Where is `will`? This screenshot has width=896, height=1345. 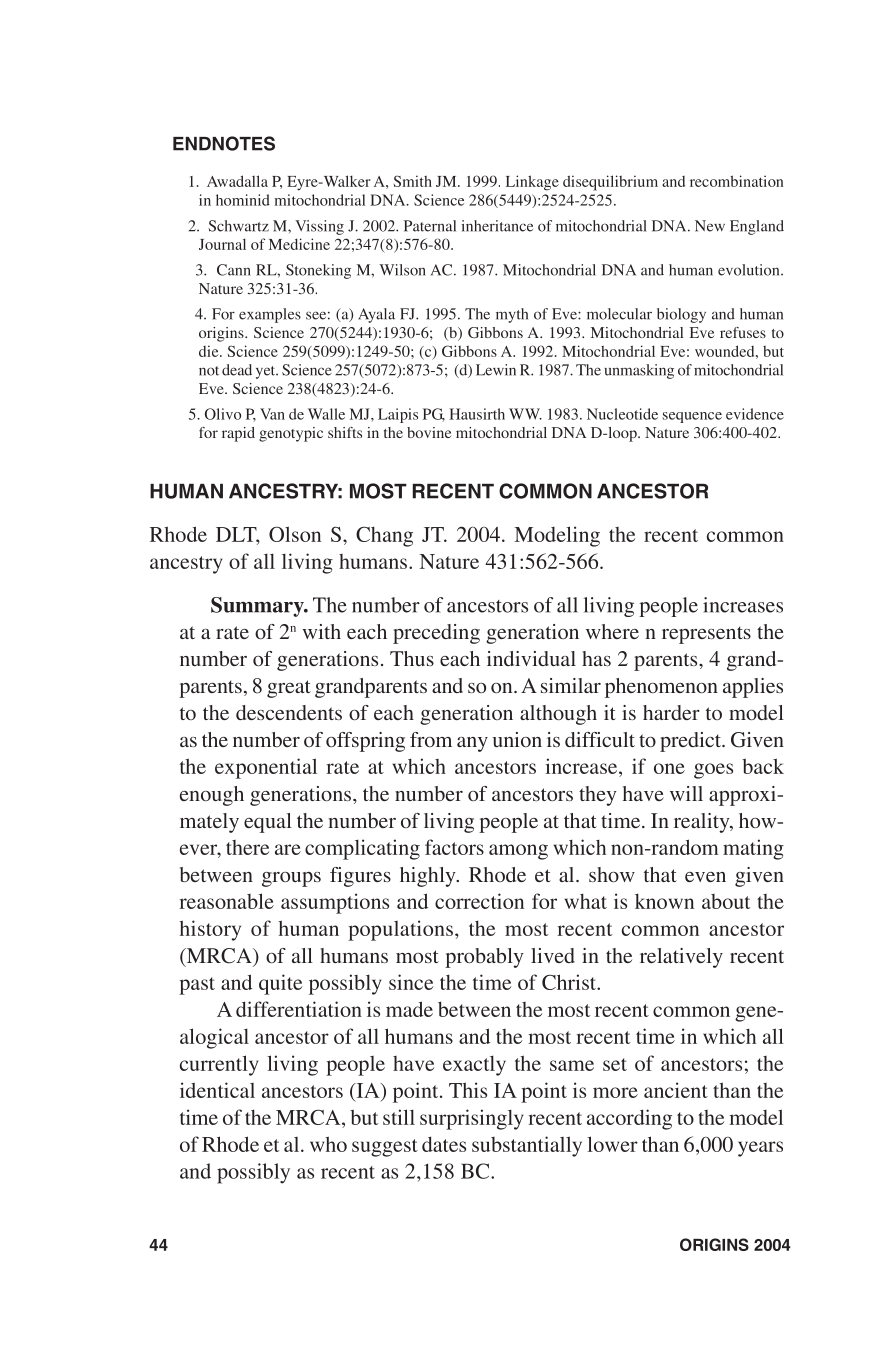 will is located at coordinates (686, 793).
